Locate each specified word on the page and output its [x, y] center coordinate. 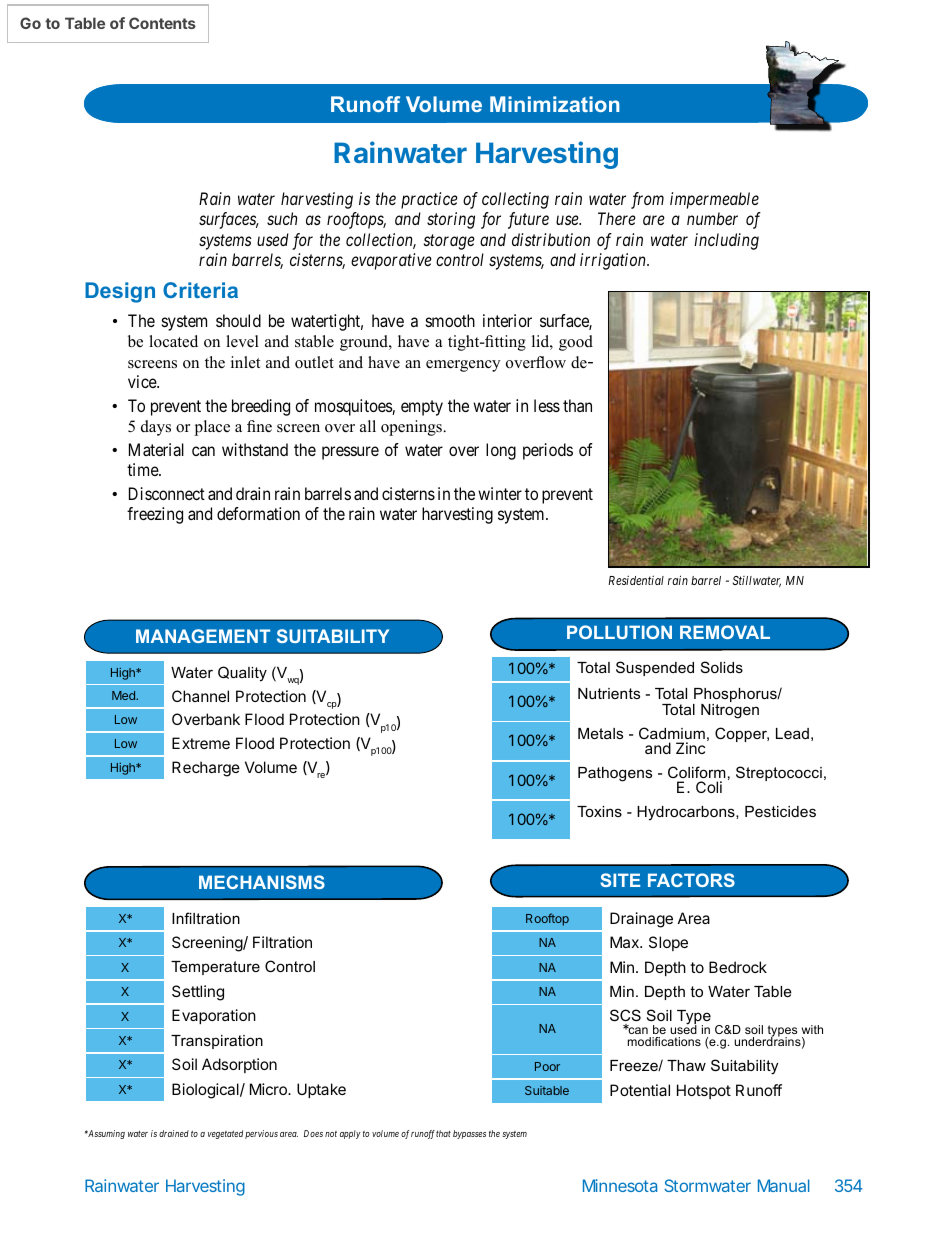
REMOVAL [725, 632]
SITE [620, 880]
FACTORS [691, 880]
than [577, 405]
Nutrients [609, 693]
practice [429, 200]
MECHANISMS [262, 882]
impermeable [714, 200]
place [212, 428]
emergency [463, 366]
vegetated [225, 1134]
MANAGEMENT [203, 636]
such [282, 218]
